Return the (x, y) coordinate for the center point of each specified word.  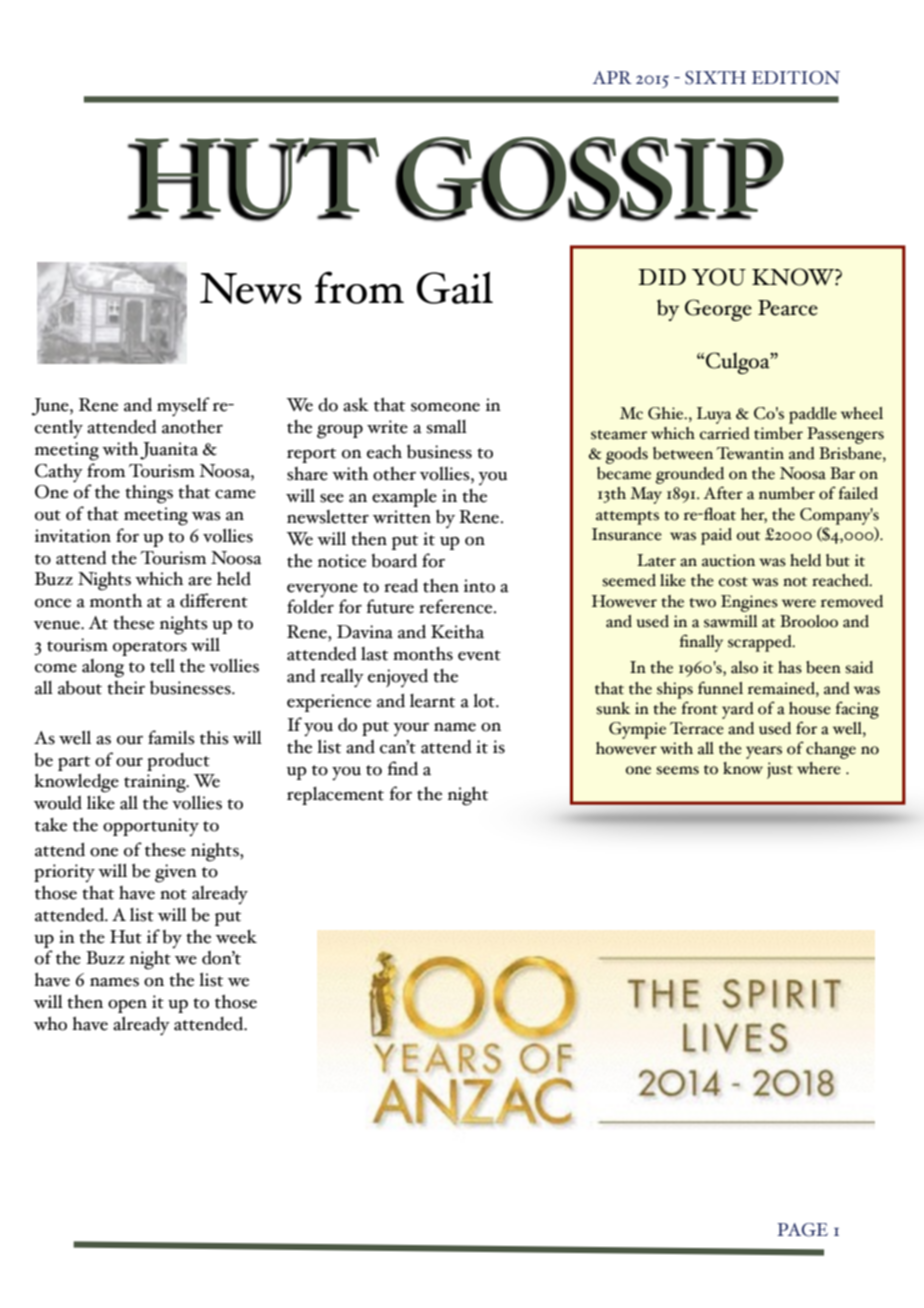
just (780, 770)
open (127, 1006)
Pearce (788, 308)
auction (728, 560)
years (764, 752)
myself (183, 407)
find (402, 768)
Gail (455, 288)
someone (445, 407)
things (149, 494)
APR (612, 77)
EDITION (796, 78)
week (236, 937)
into (479, 586)
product (178, 762)
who (50, 1023)
